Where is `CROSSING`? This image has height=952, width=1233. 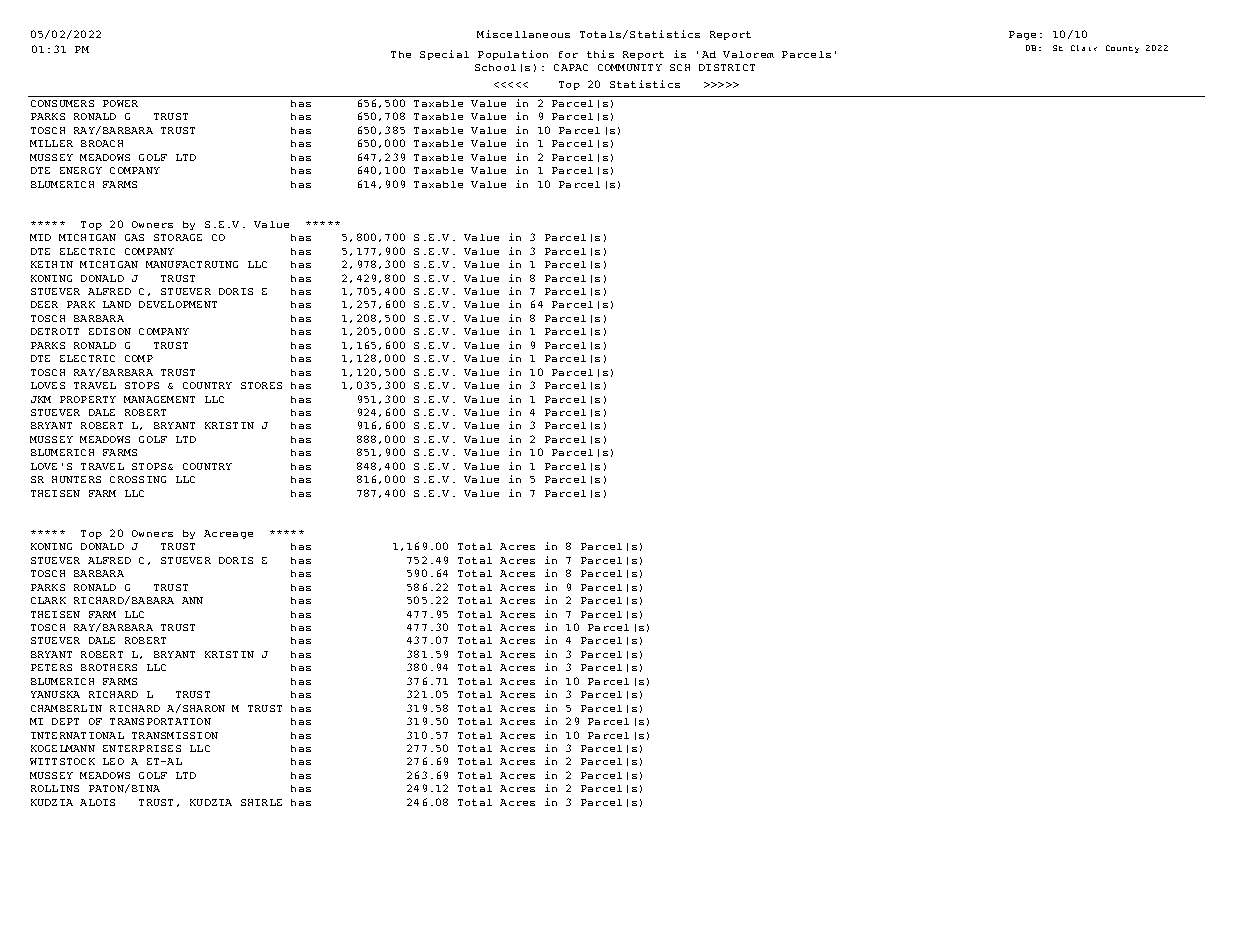 CROSSING is located at coordinates (138, 479).
